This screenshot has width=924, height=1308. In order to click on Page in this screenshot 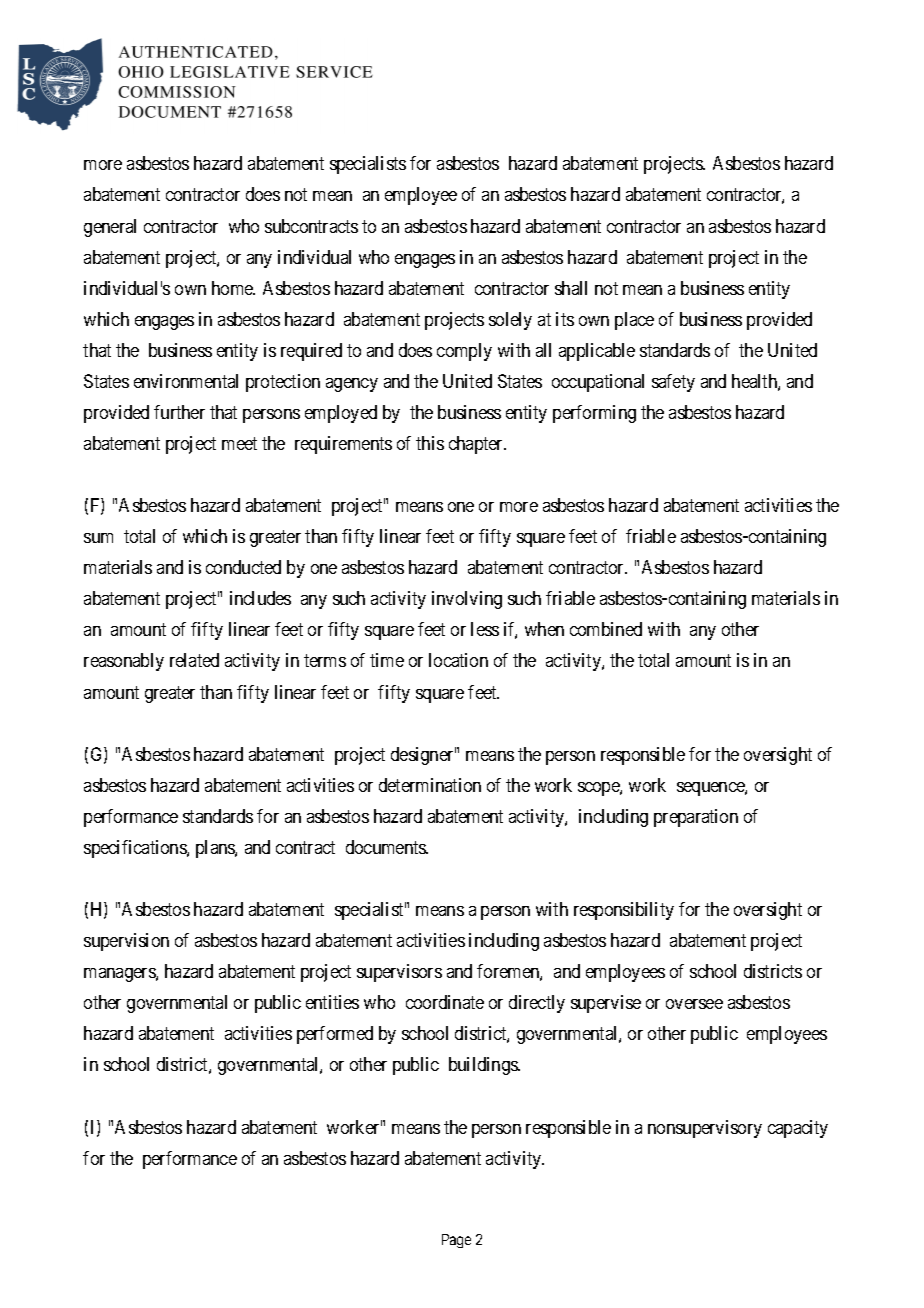, I will do `click(456, 1241)`.
